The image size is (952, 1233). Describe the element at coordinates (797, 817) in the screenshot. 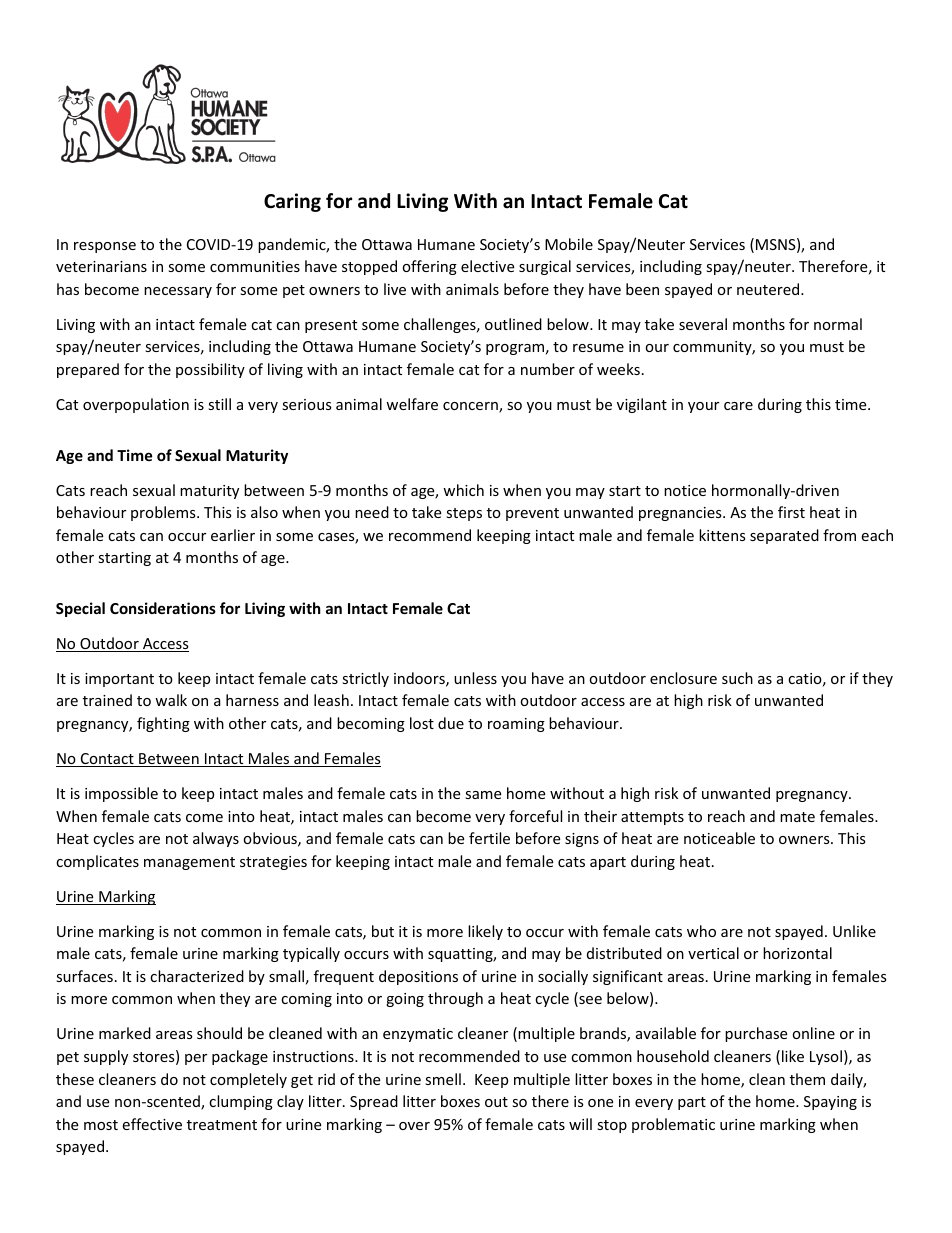

I see `mate` at that location.
